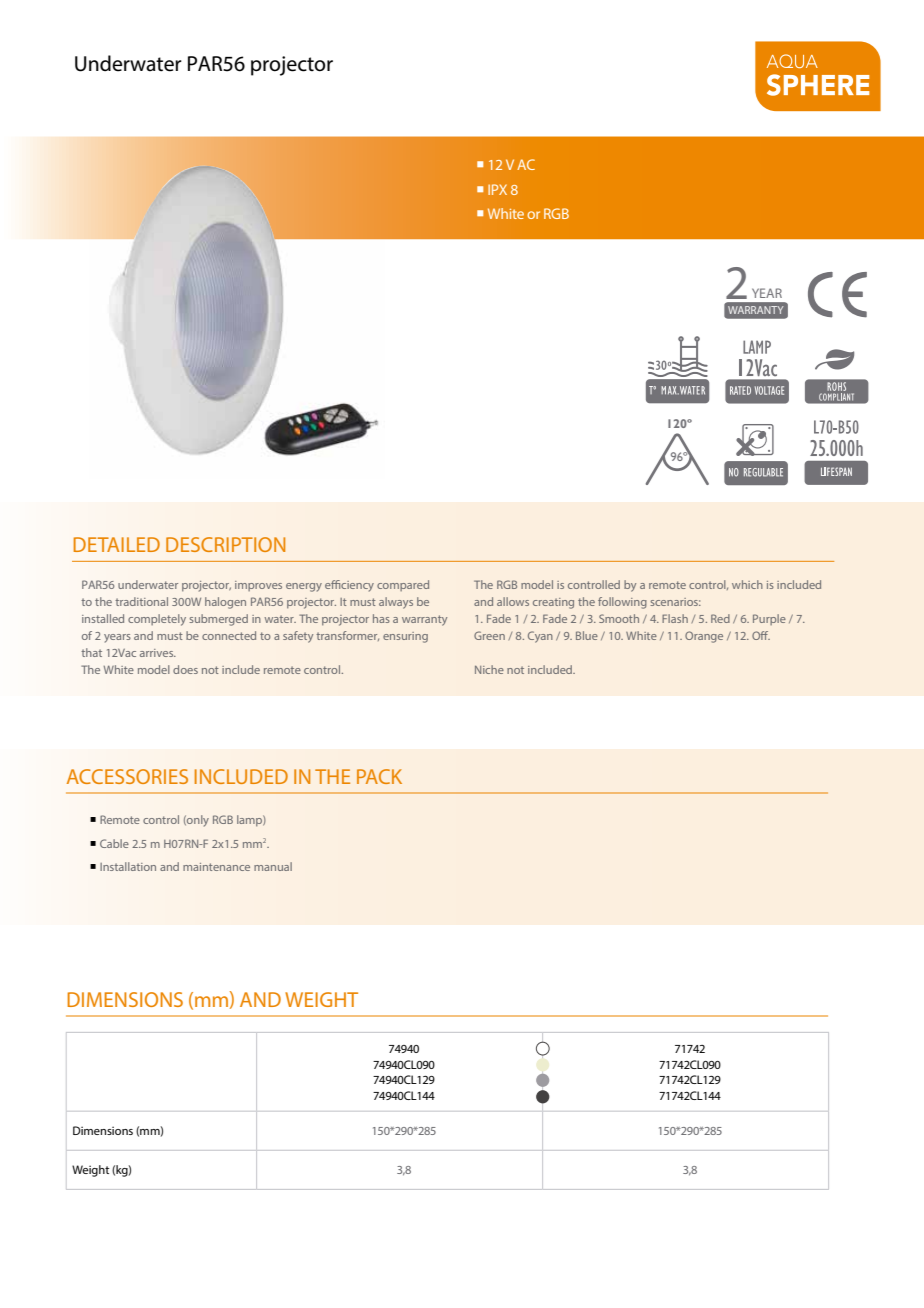  What do you see at coordinates (622, 603) in the screenshot?
I see `following` at bounding box center [622, 603].
